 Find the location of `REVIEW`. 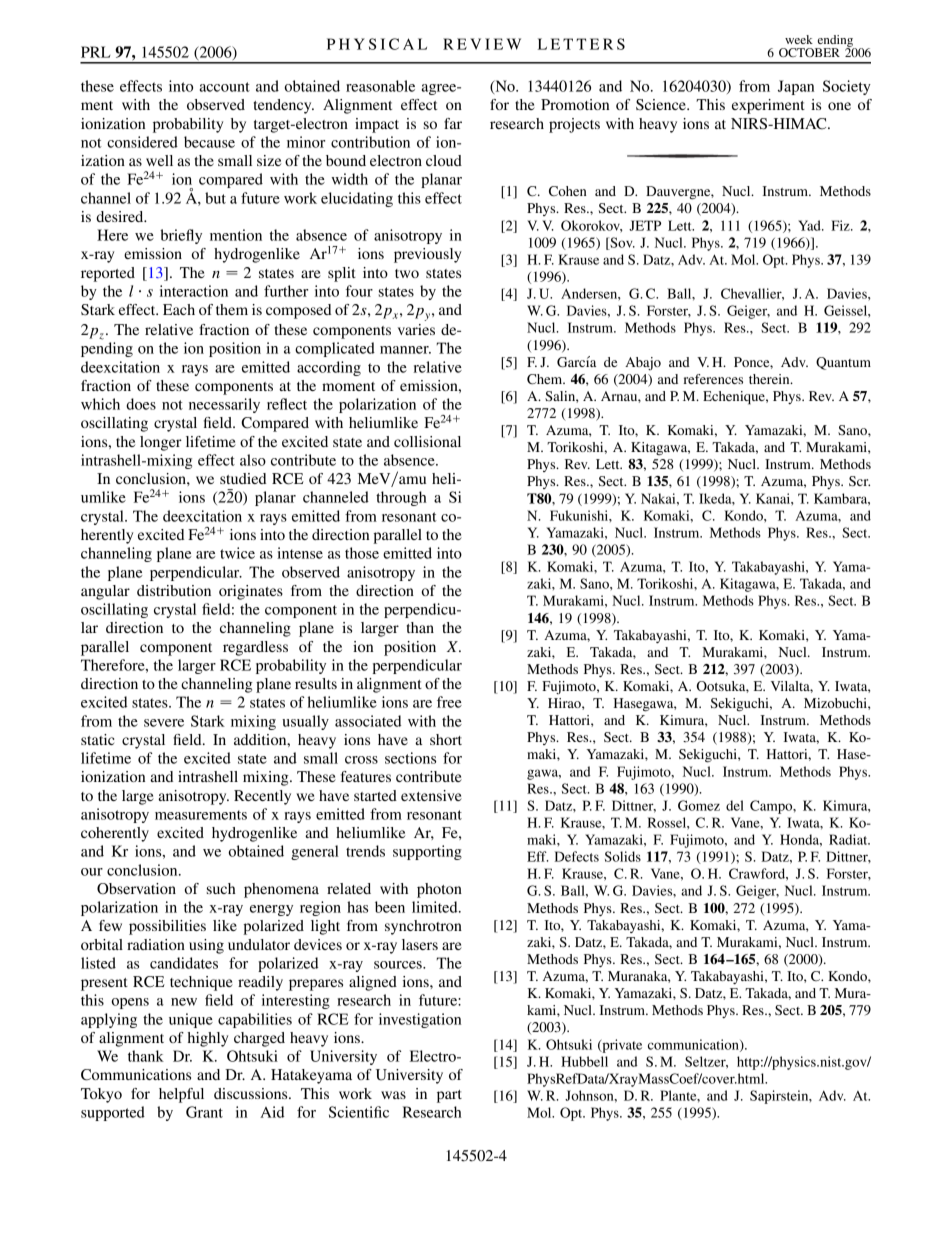

REVIEW is located at coordinates (482, 44).
